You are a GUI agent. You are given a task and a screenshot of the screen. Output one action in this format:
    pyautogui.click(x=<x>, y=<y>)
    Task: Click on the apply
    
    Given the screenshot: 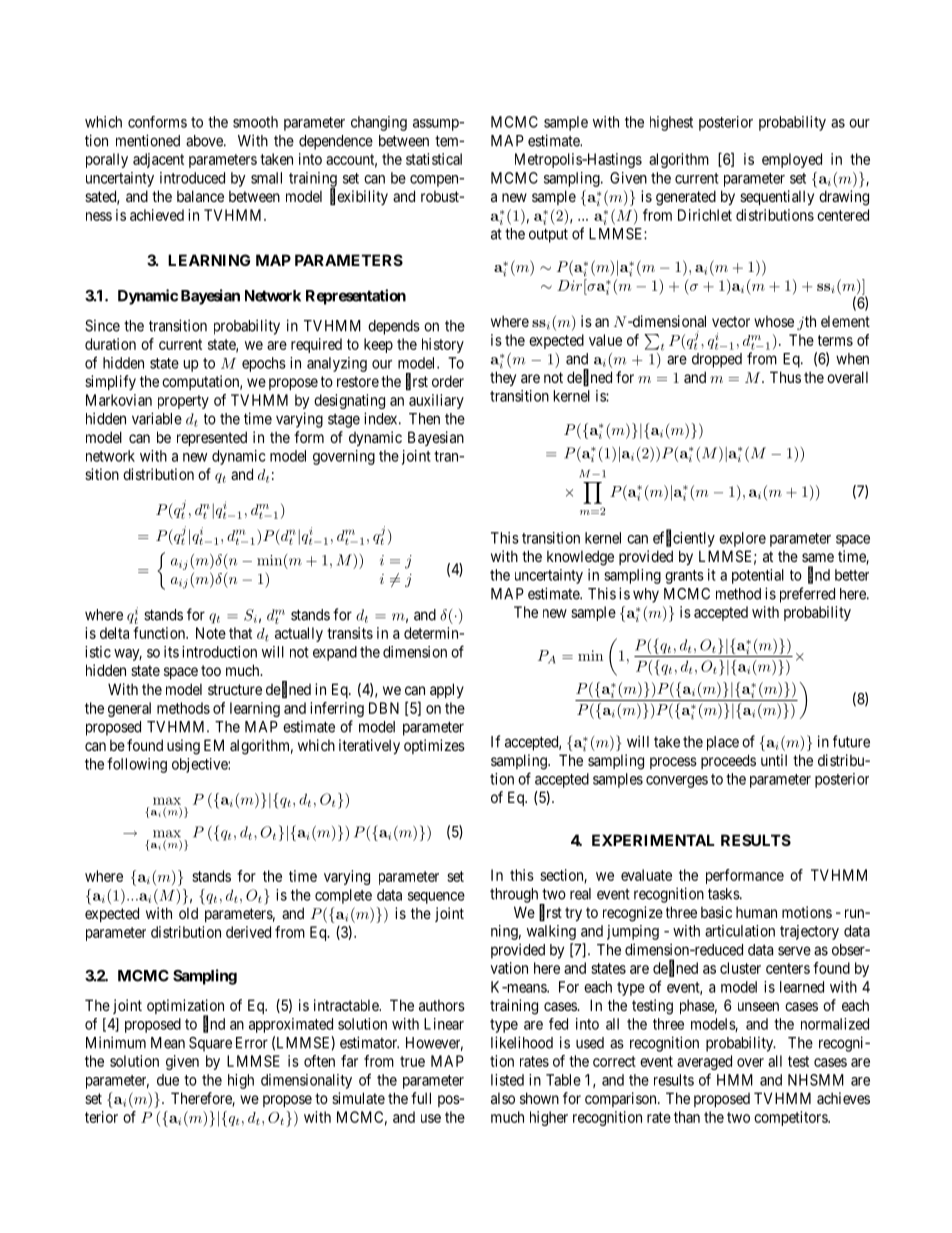 What is the action you would take?
    pyautogui.click(x=447, y=690)
